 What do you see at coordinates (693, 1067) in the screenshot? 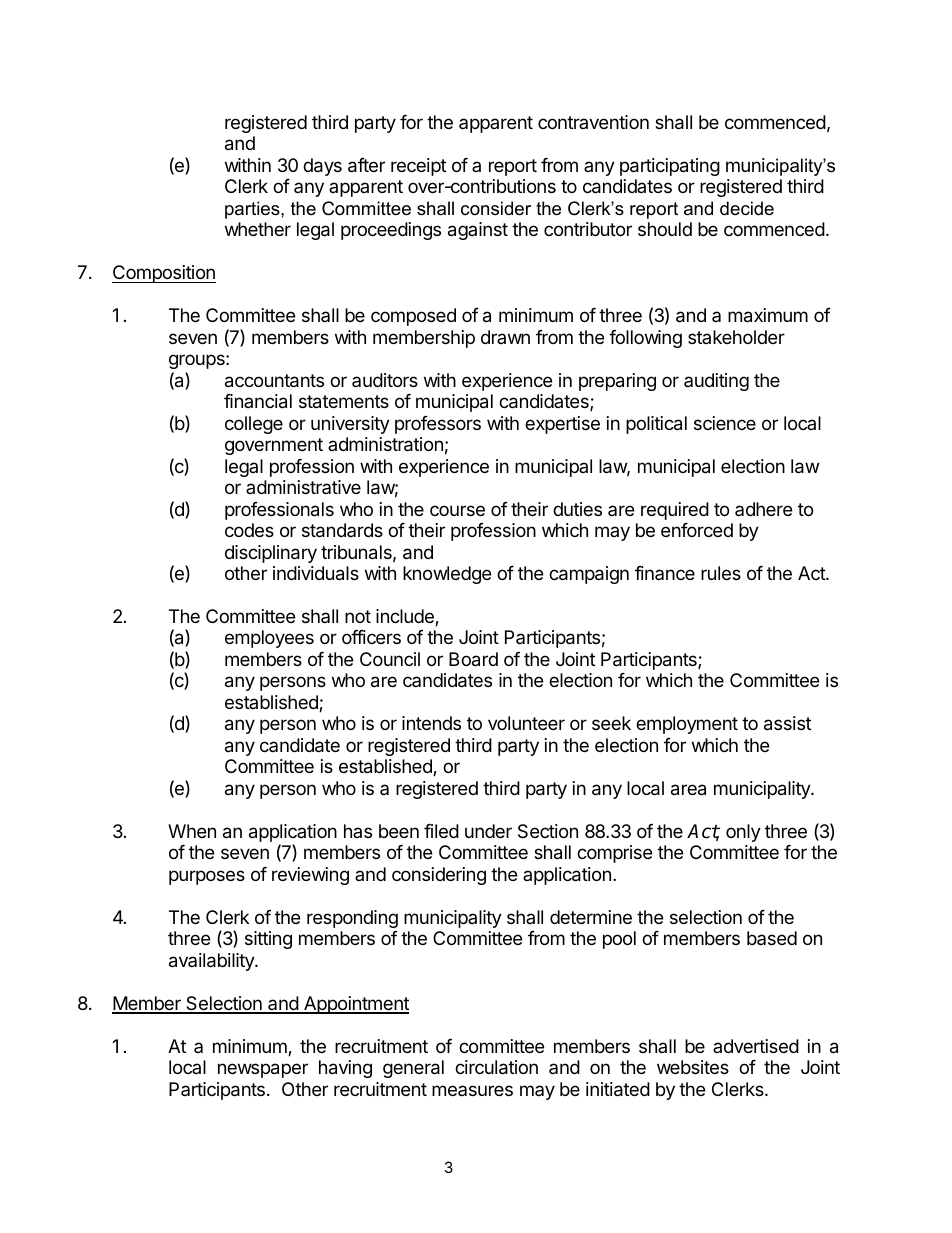
I see `websites` at bounding box center [693, 1067].
